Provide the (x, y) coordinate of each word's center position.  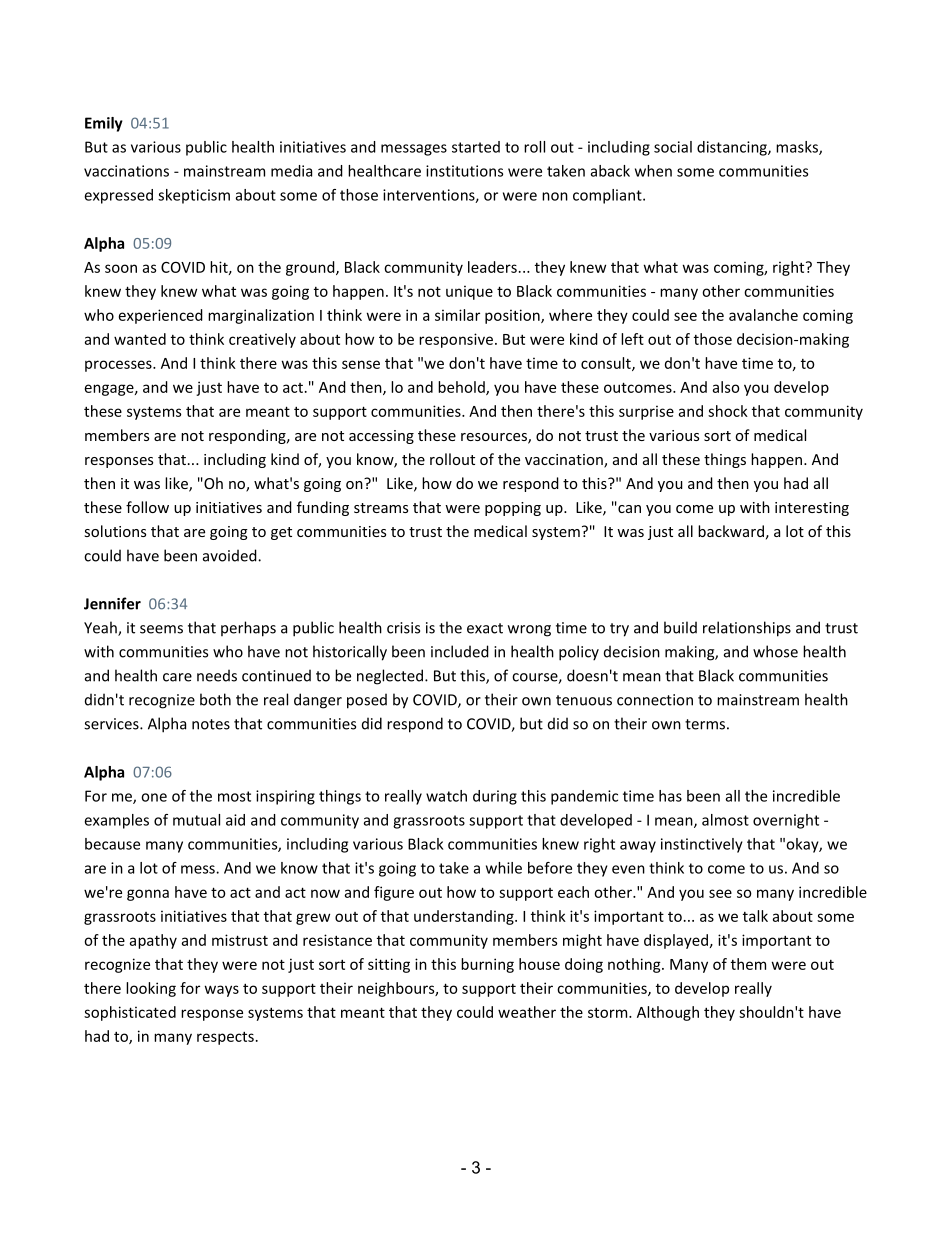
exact (485, 628)
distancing (733, 148)
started (476, 147)
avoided (231, 555)
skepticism (194, 196)
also (726, 387)
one (154, 797)
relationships (747, 629)
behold (462, 388)
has (670, 796)
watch (446, 796)
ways (222, 991)
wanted (140, 339)
